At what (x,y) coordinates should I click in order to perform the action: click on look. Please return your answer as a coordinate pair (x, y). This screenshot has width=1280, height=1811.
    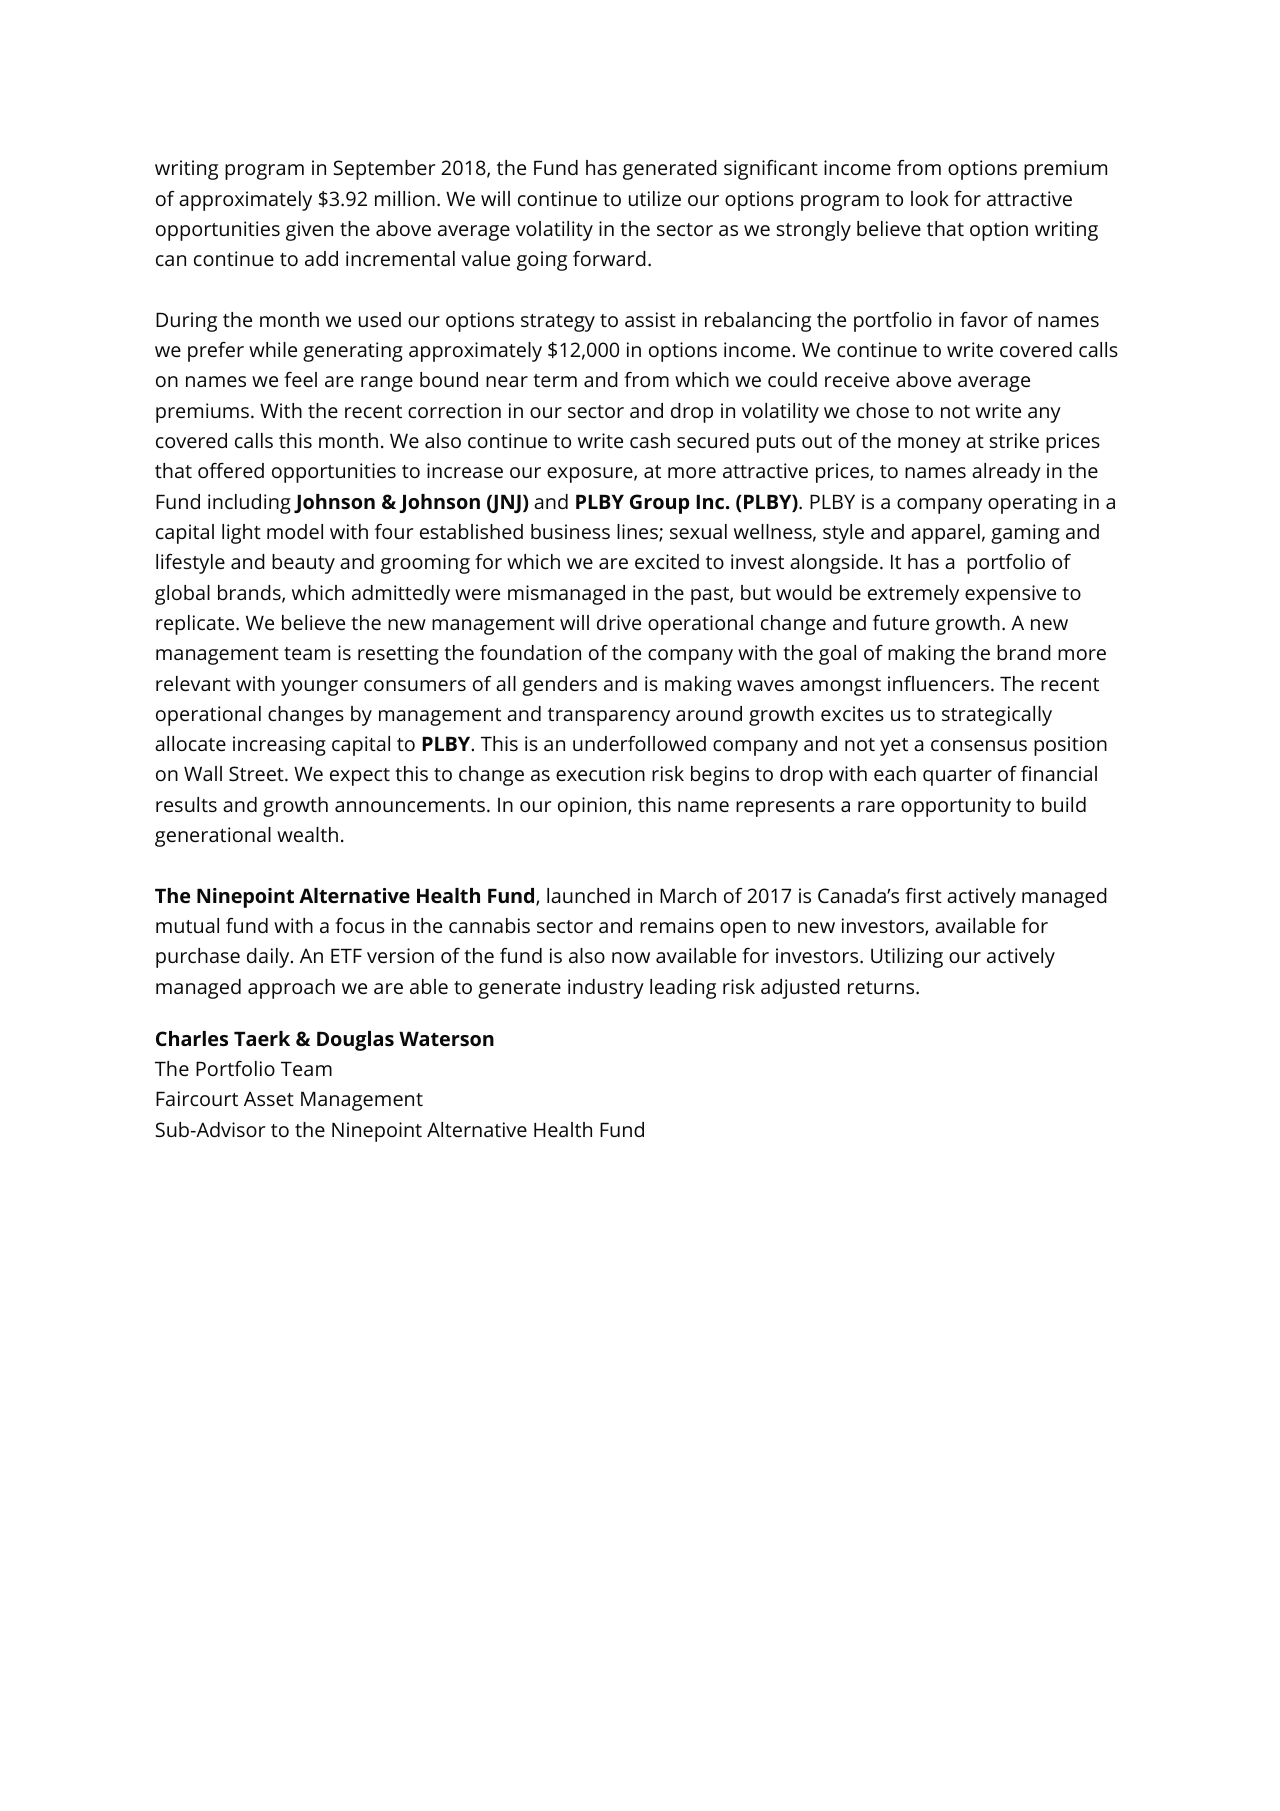
    Looking at the image, I should click on (930, 198).
